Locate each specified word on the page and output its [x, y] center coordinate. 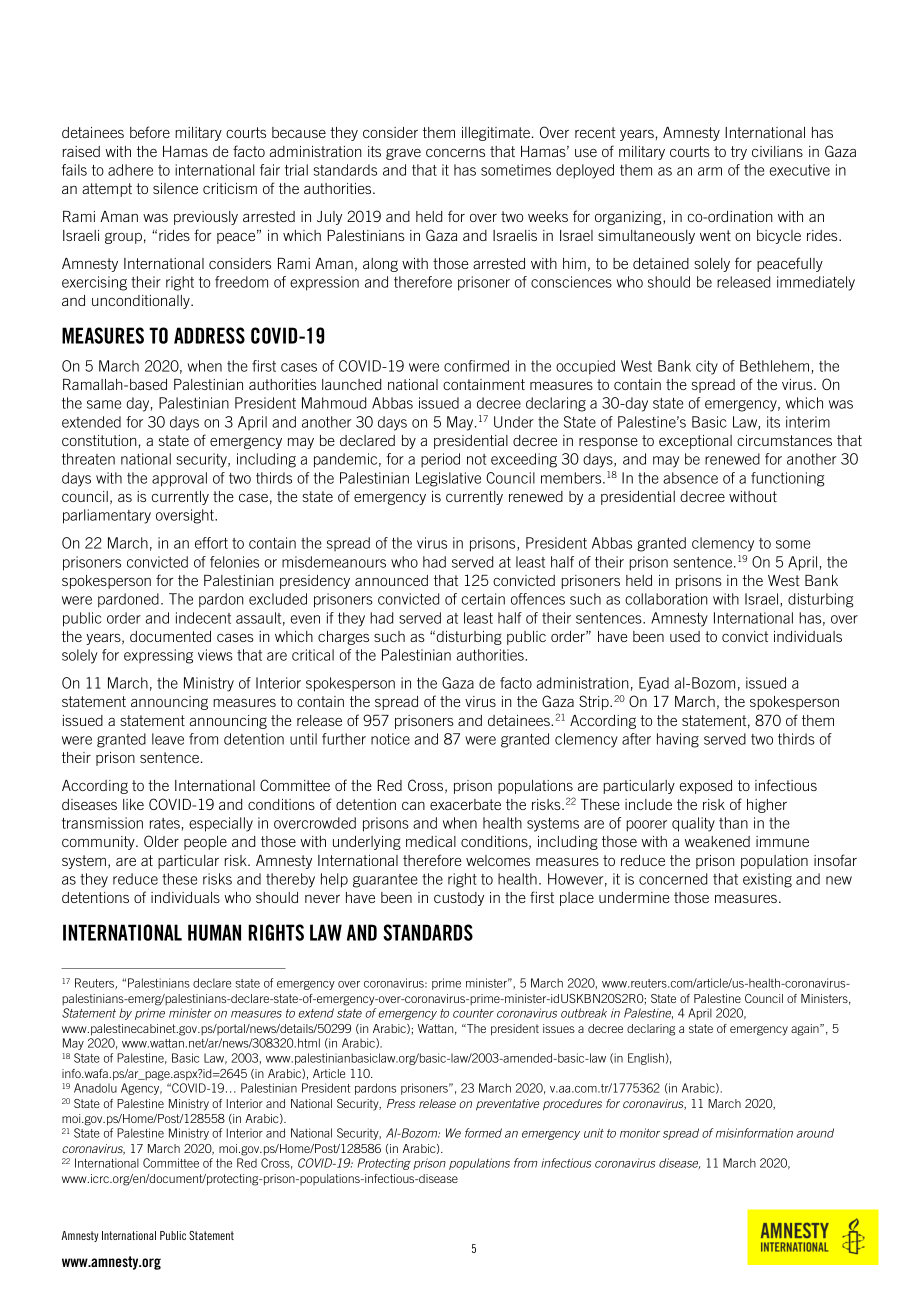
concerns [455, 153]
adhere [130, 170]
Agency [141, 1089]
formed [483, 1133]
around [815, 1133]
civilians [777, 151]
